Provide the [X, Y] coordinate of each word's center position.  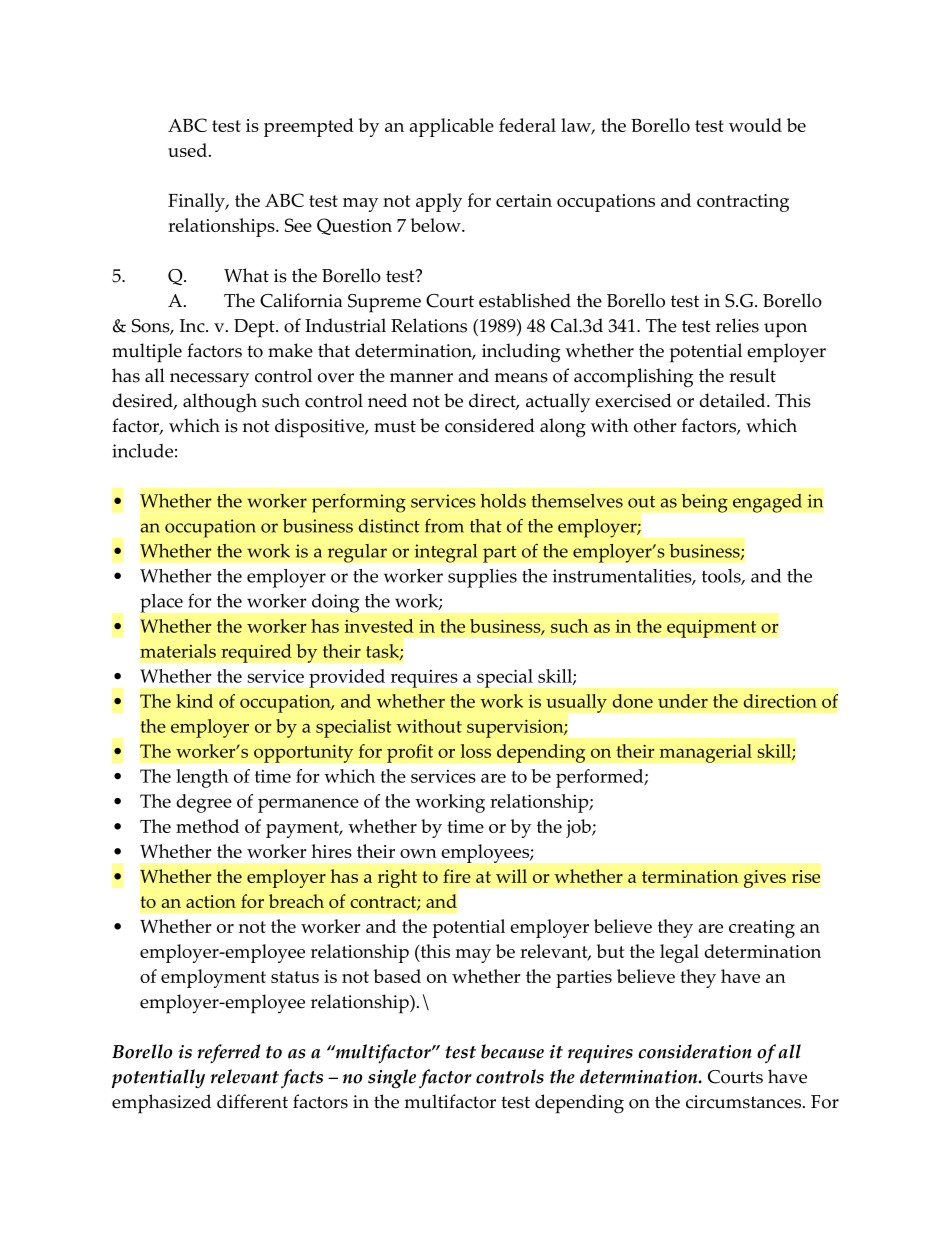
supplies [482, 578]
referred [228, 1053]
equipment [711, 628]
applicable [452, 127]
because [512, 1051]
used [187, 150]
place [161, 603]
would [755, 125]
